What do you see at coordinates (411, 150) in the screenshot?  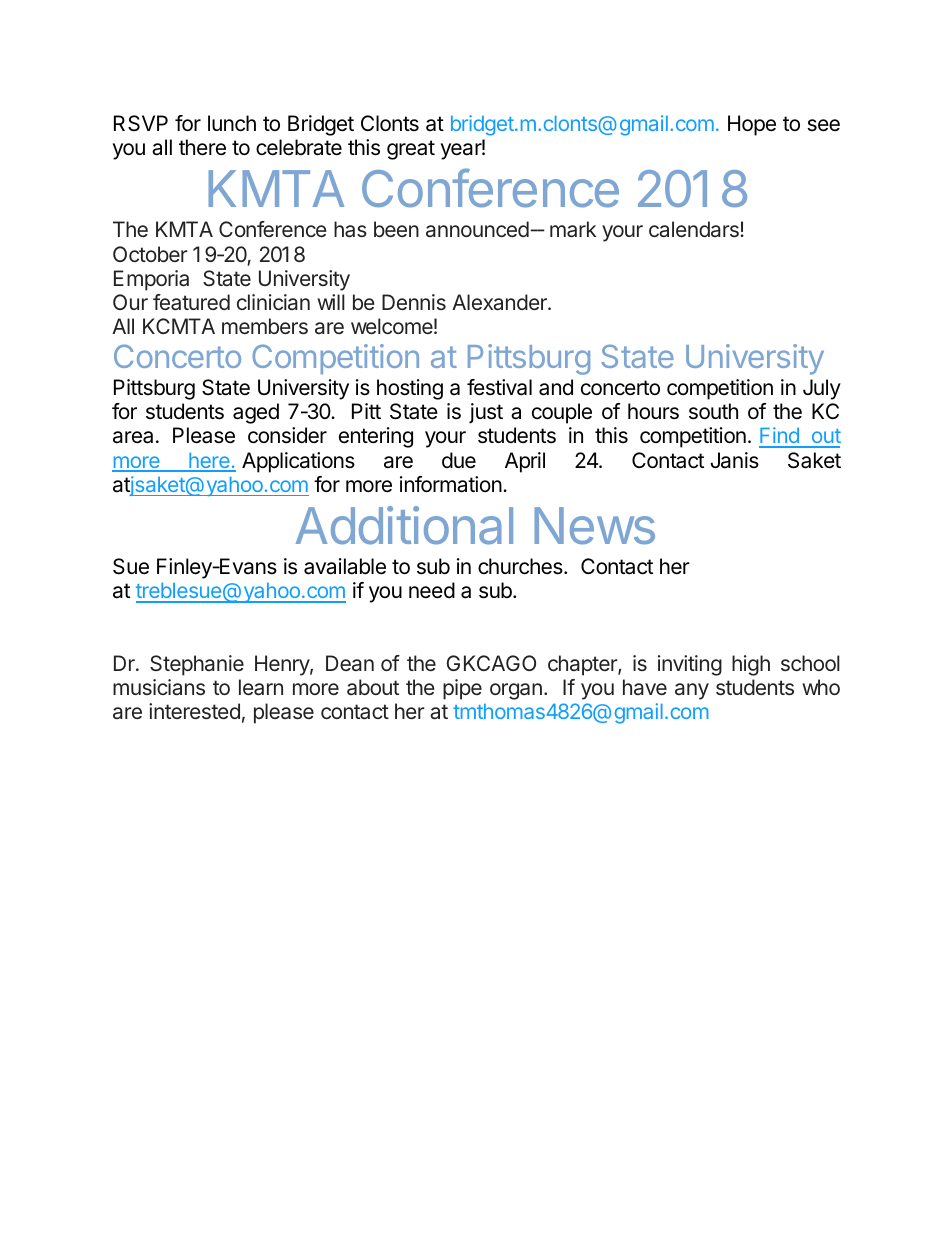 I see `great` at bounding box center [411, 150].
